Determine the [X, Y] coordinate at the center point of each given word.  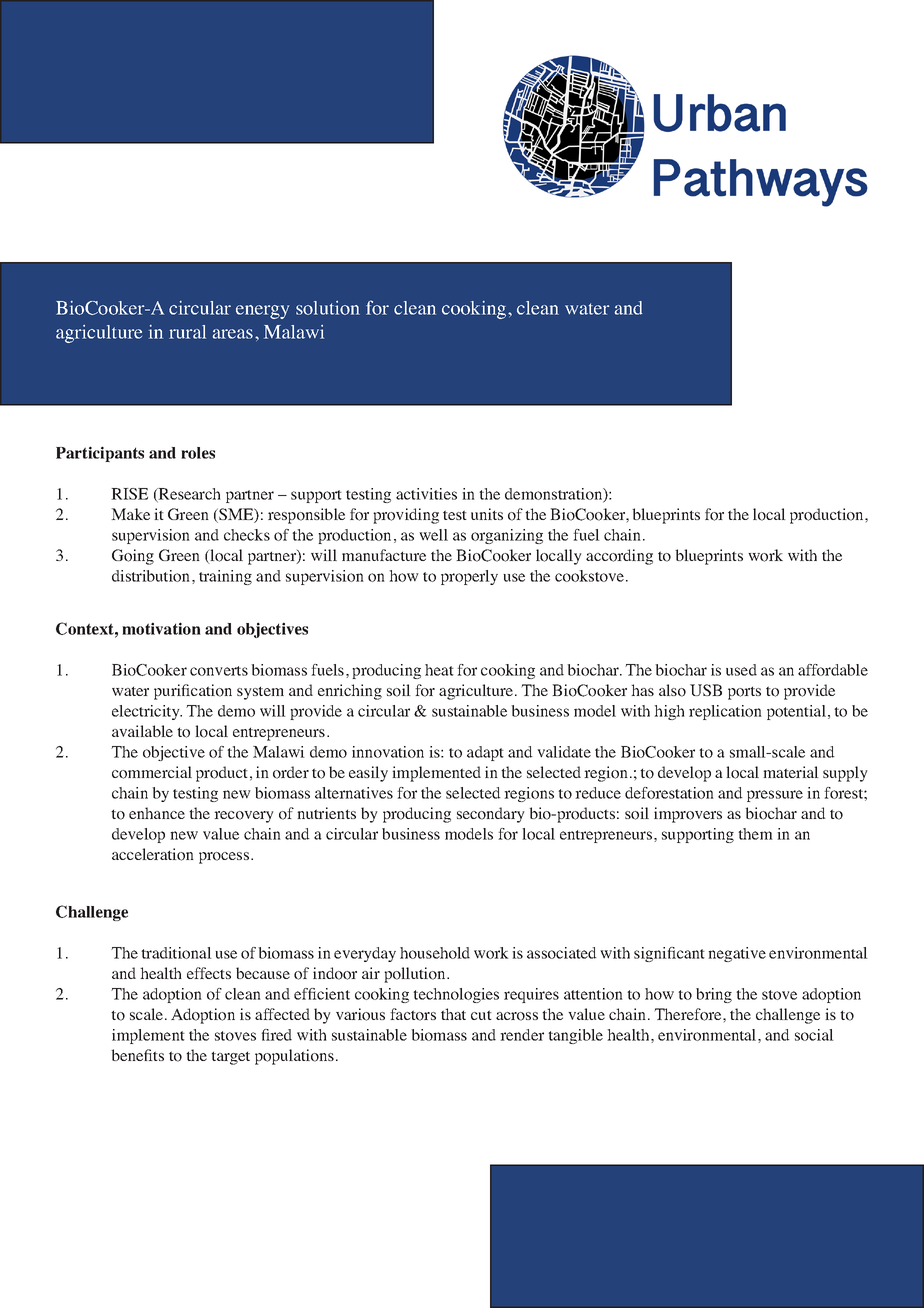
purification [193, 692]
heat [439, 670]
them [755, 834]
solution [328, 308]
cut [481, 1015]
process [224, 858]
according [619, 557]
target [230, 1058]
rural [187, 332]
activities [426, 494]
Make [130, 514]
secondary [491, 815]
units [487, 514]
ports [744, 693]
